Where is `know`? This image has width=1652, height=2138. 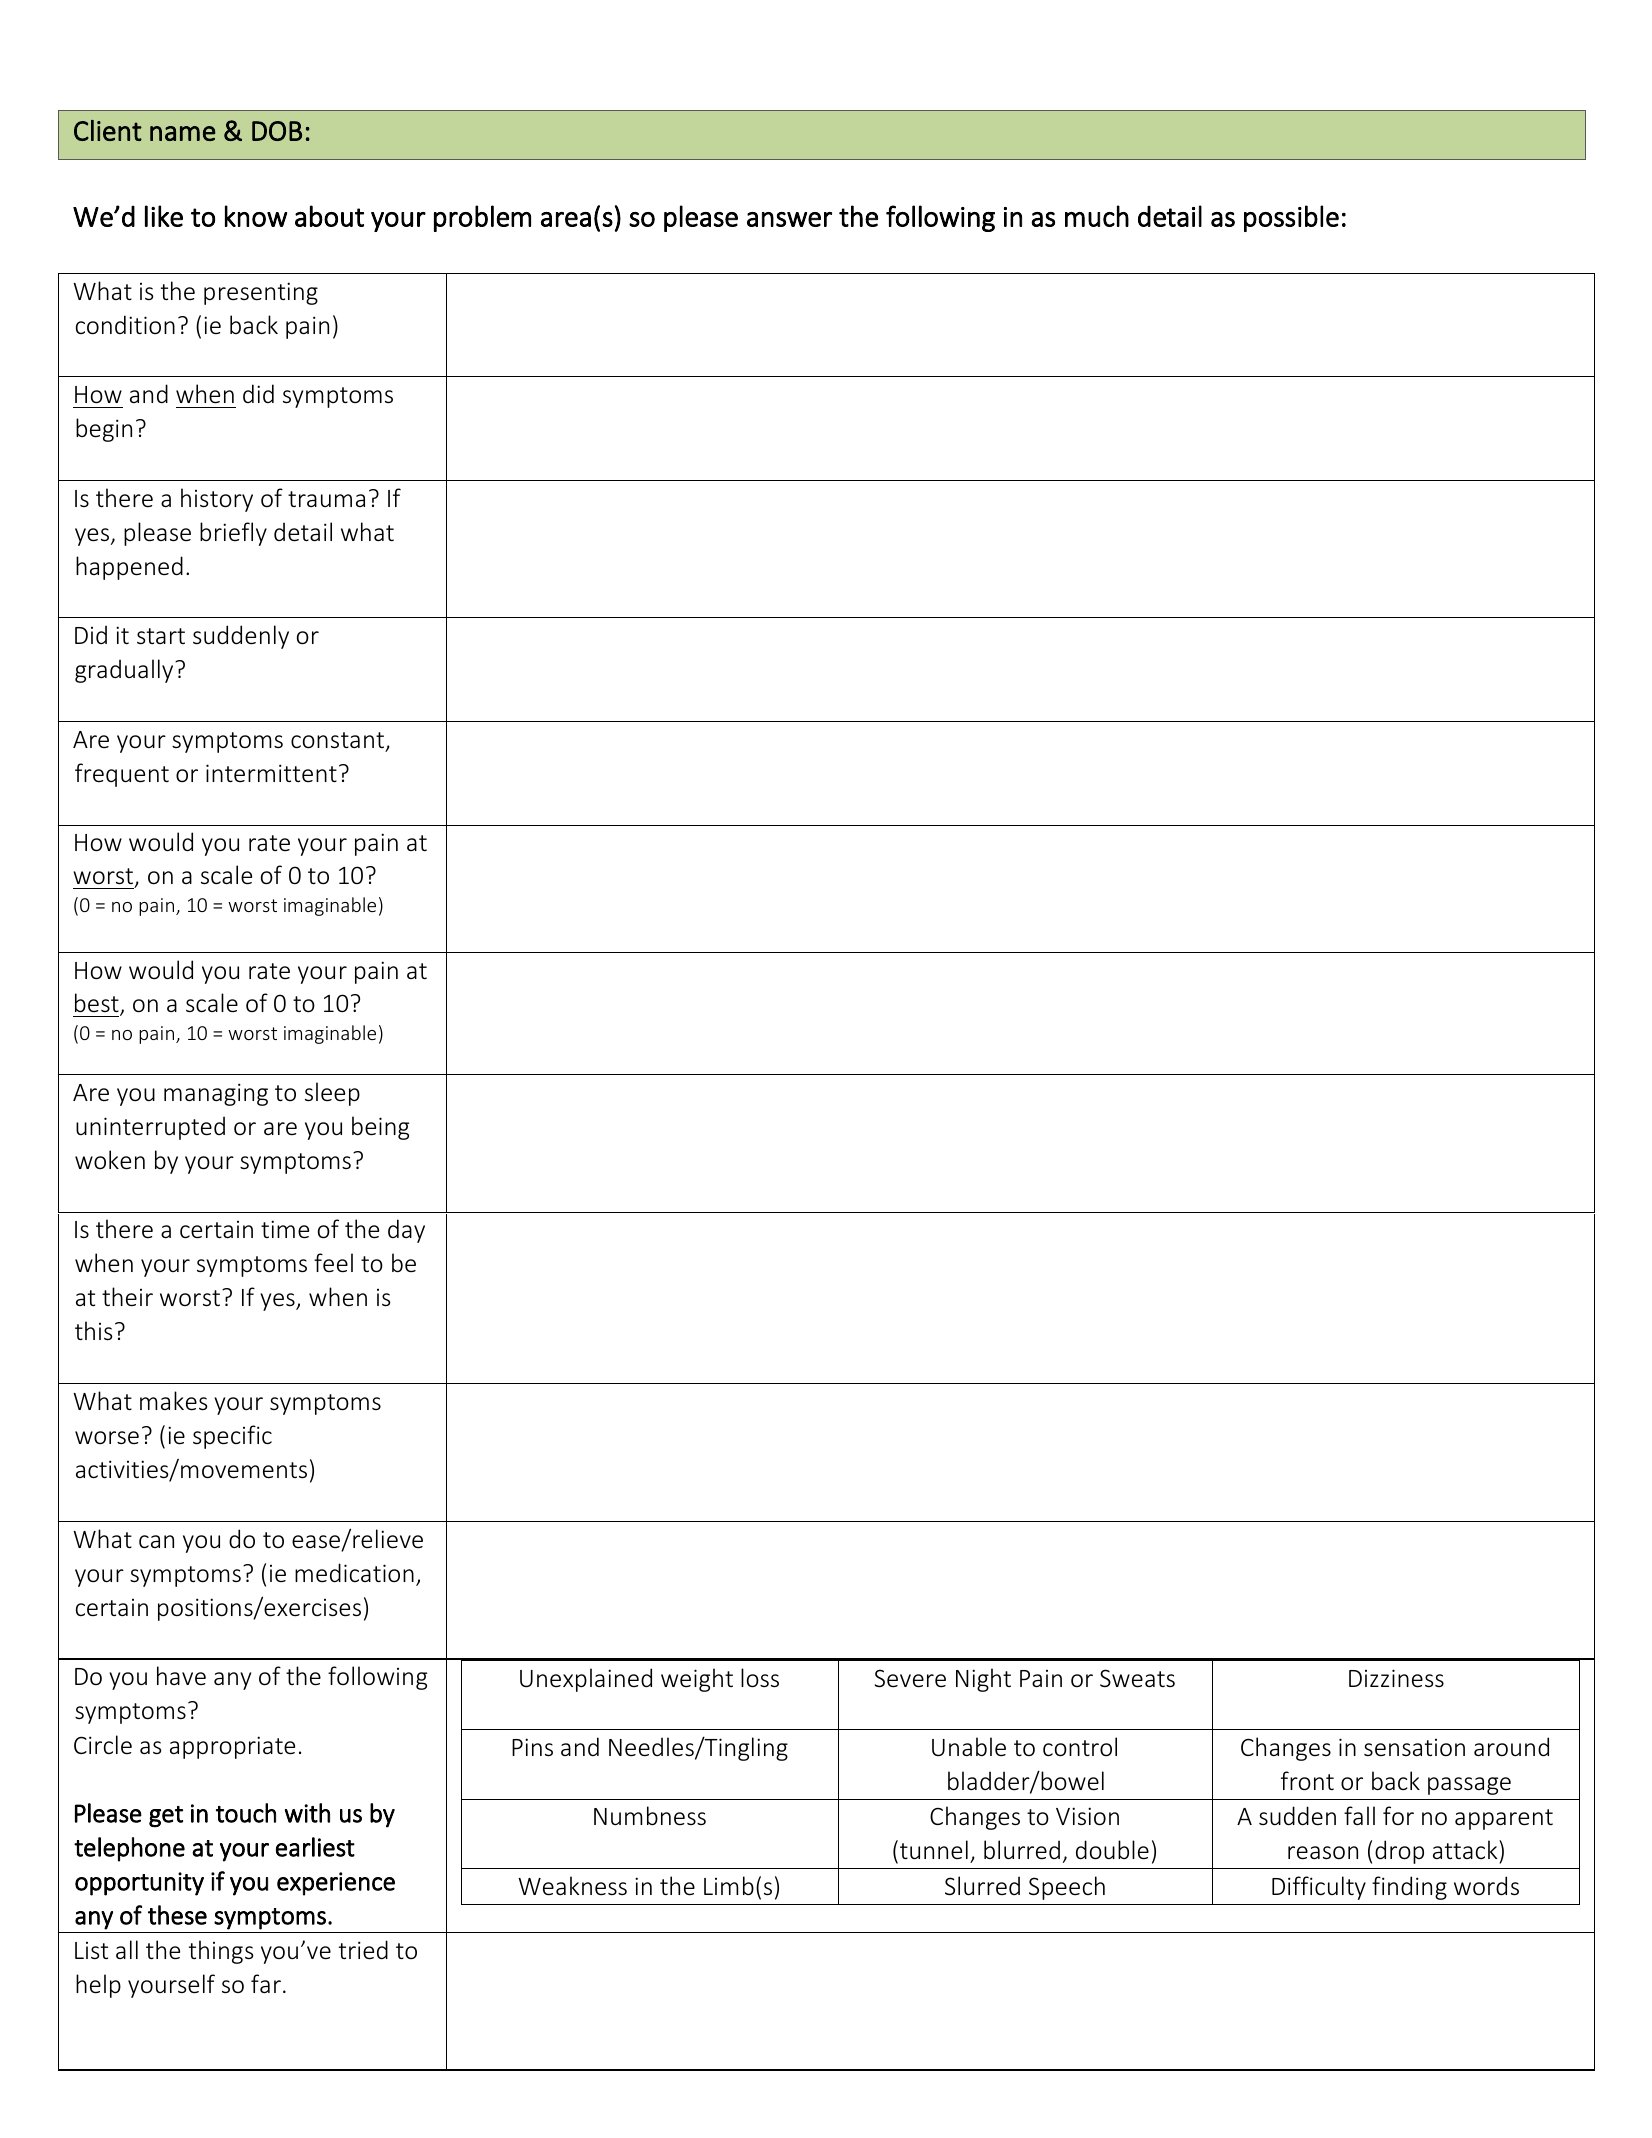
know is located at coordinates (256, 216).
